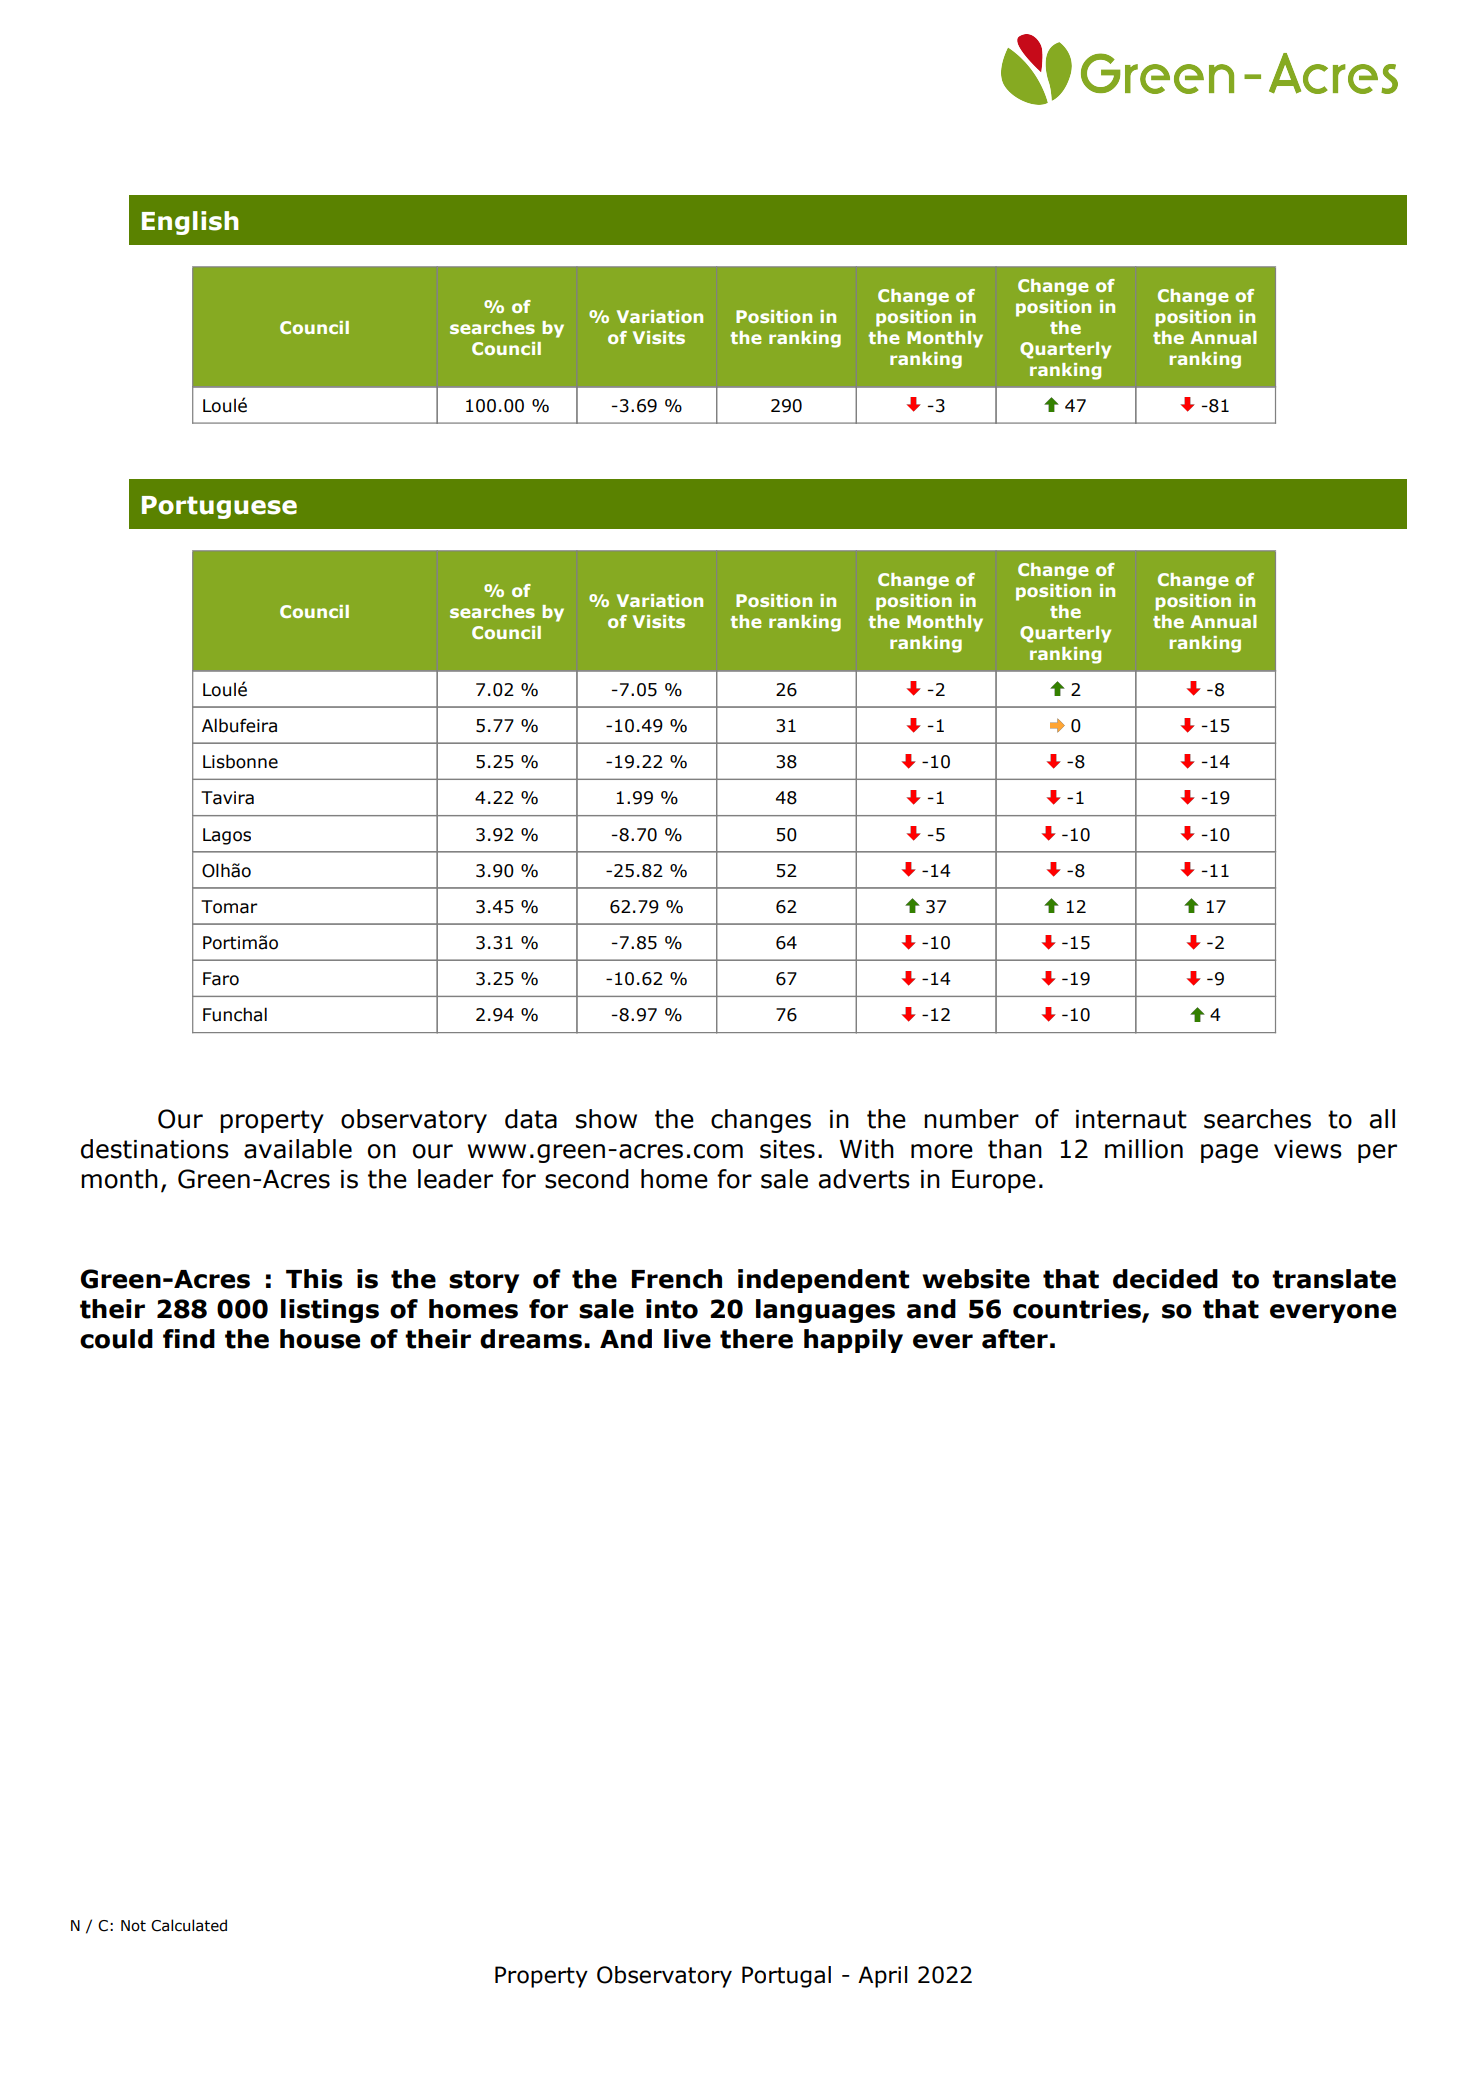 The height and width of the screenshot is (2075, 1467). Describe the element at coordinates (787, 1149) in the screenshot. I see `sites` at that location.
